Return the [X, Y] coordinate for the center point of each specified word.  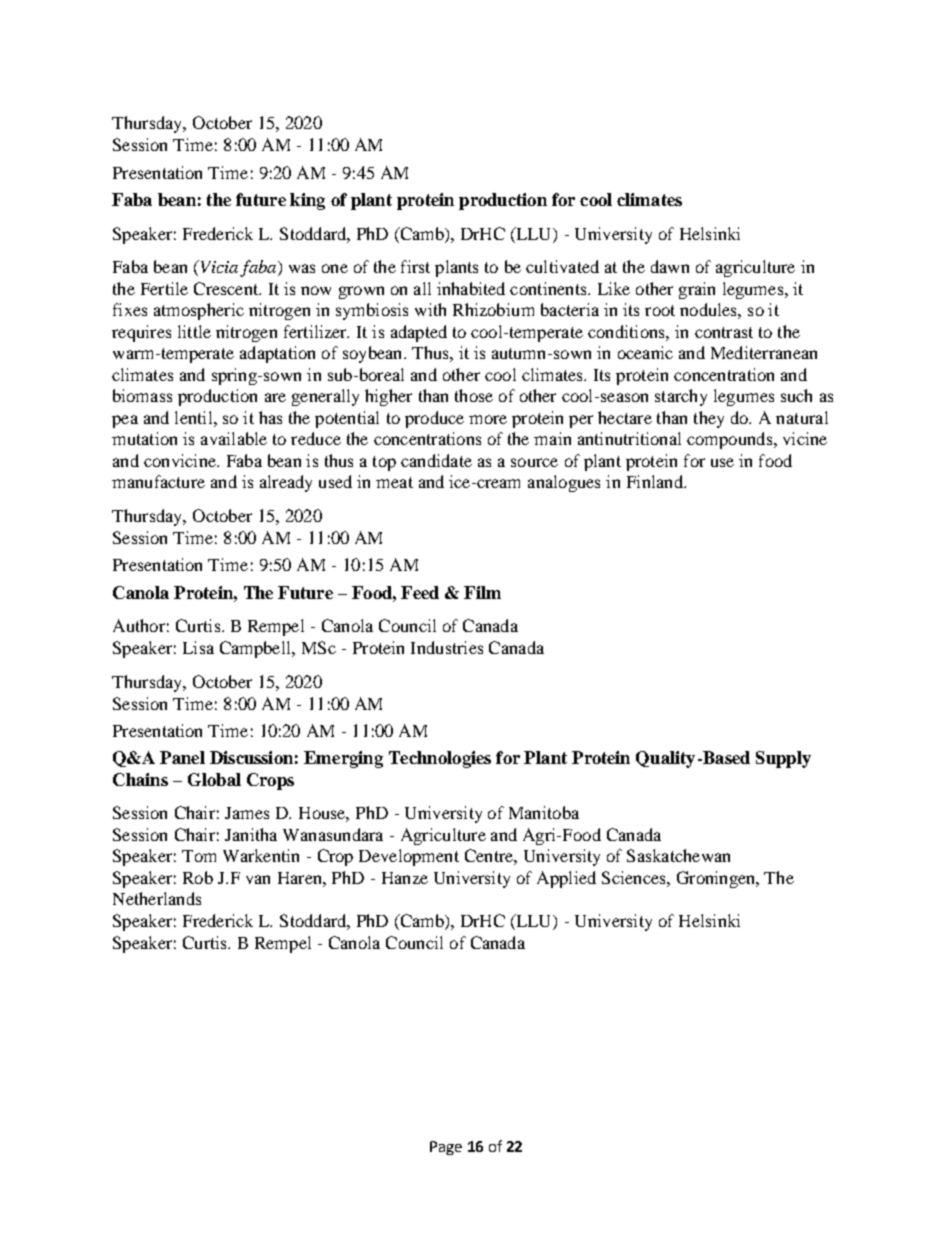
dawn [670, 266]
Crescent [227, 288]
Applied [566, 879]
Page [446, 1148]
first [415, 266]
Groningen [717, 879]
